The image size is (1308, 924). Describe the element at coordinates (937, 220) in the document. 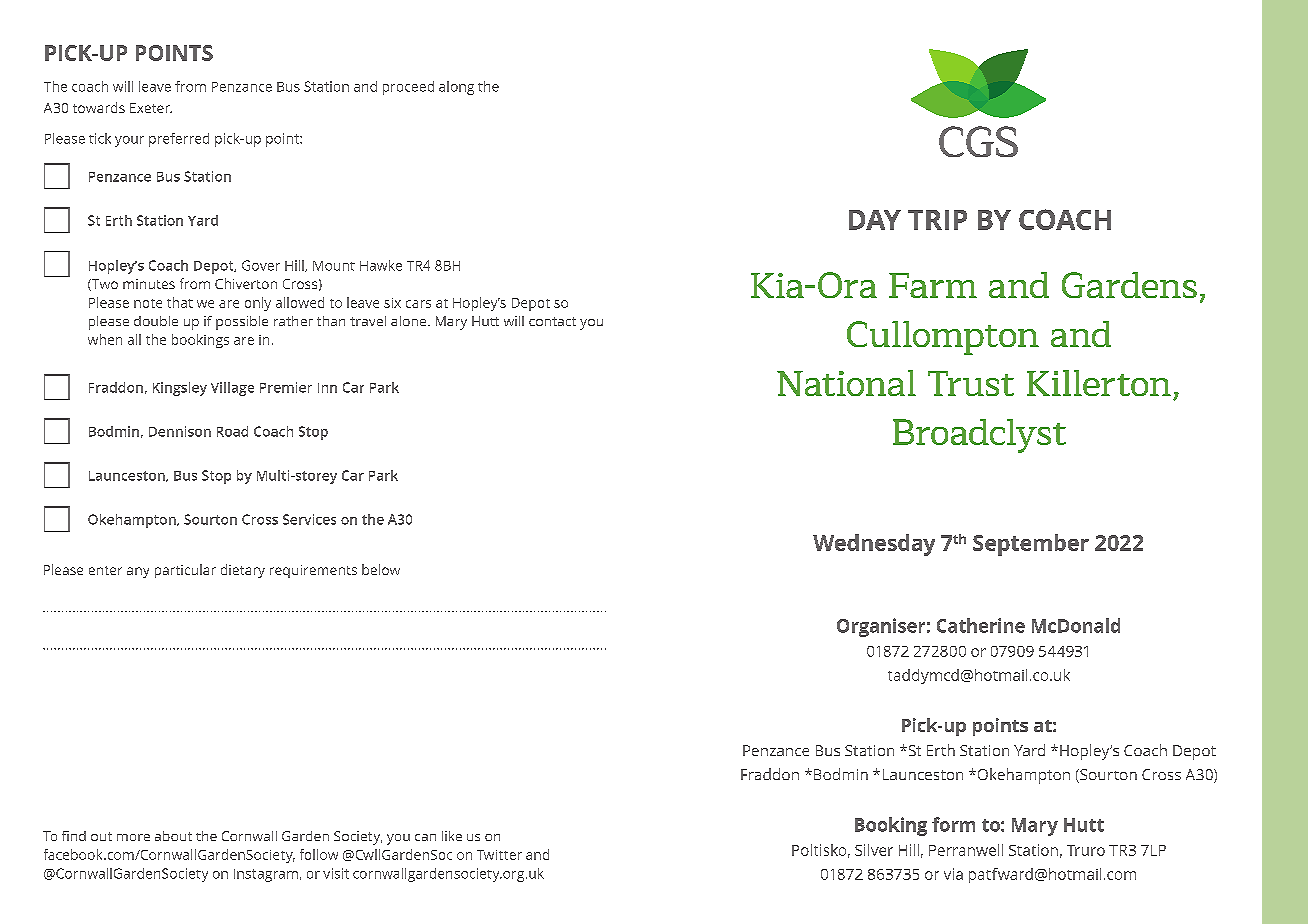

I see `TRIP` at that location.
